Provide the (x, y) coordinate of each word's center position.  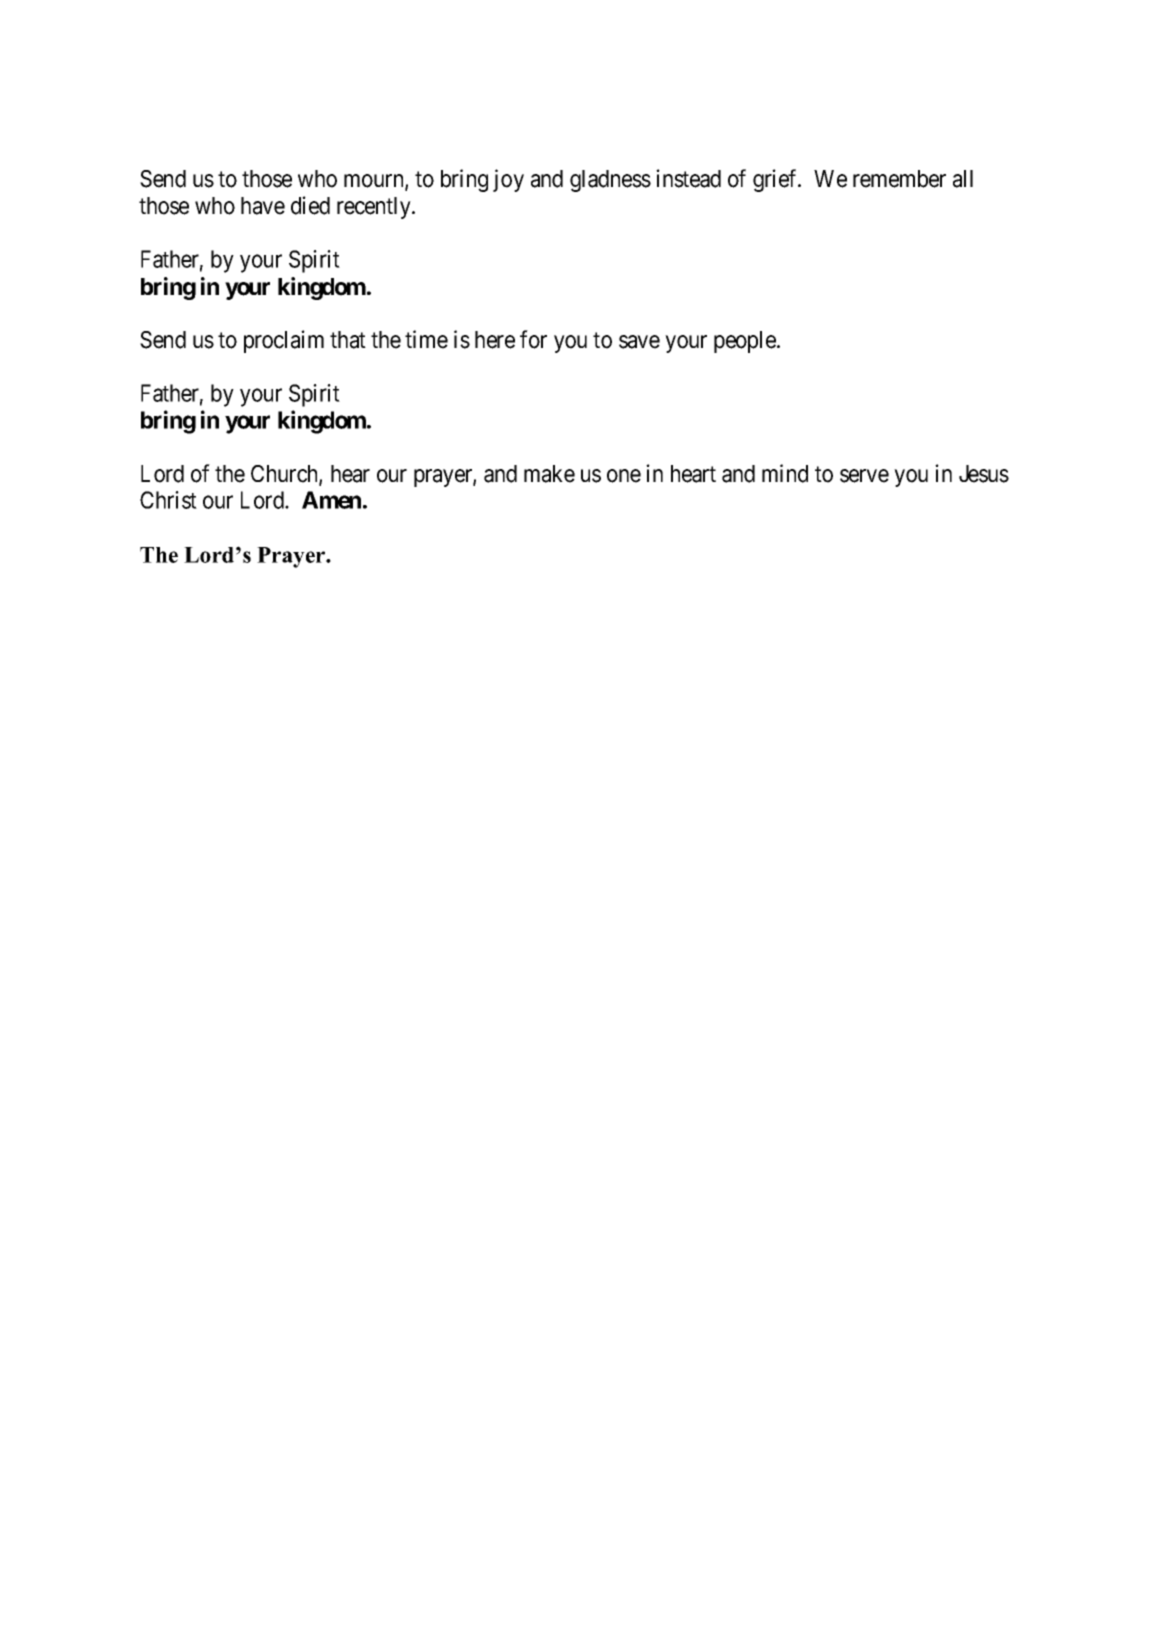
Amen (331, 500)
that (348, 340)
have (263, 206)
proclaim (284, 341)
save (639, 342)
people (746, 342)
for (533, 339)
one (624, 476)
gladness (610, 181)
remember (899, 179)
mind (785, 473)
